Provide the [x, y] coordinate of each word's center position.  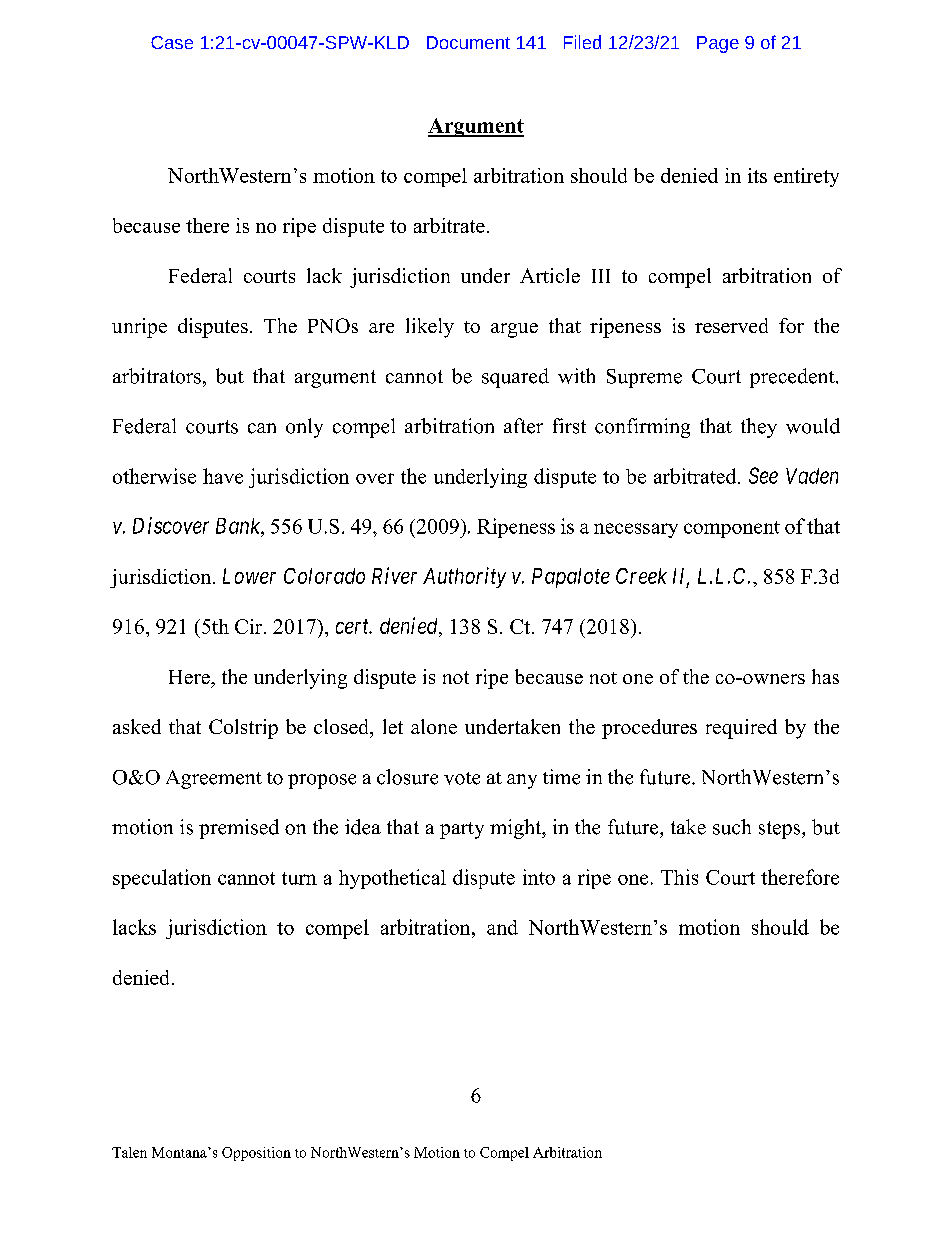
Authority [464, 577]
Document [468, 42]
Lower [249, 576]
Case [172, 42]
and [502, 927]
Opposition [256, 1154]
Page [718, 44]
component [732, 529]
